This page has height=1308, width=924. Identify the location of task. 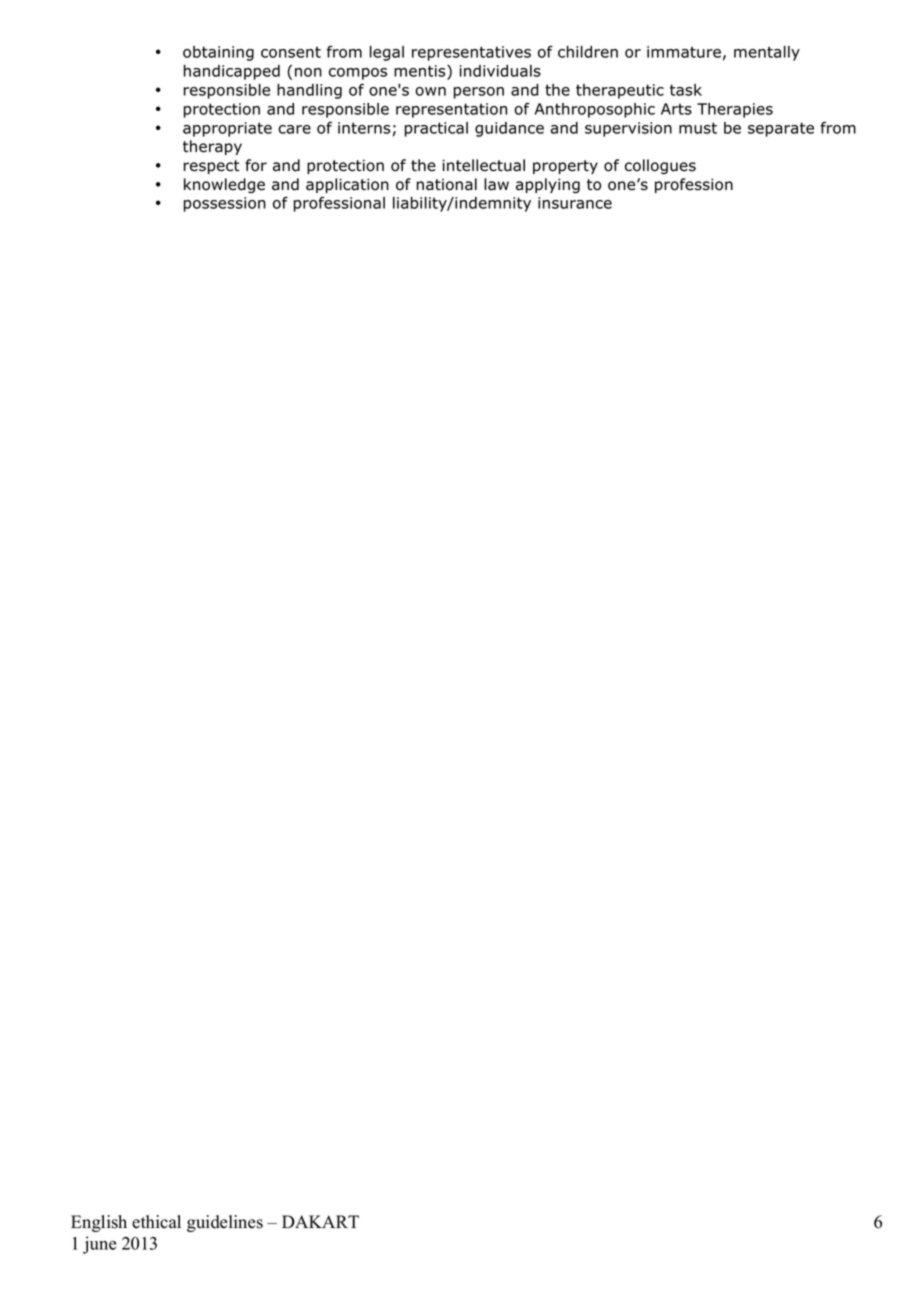
(686, 90).
